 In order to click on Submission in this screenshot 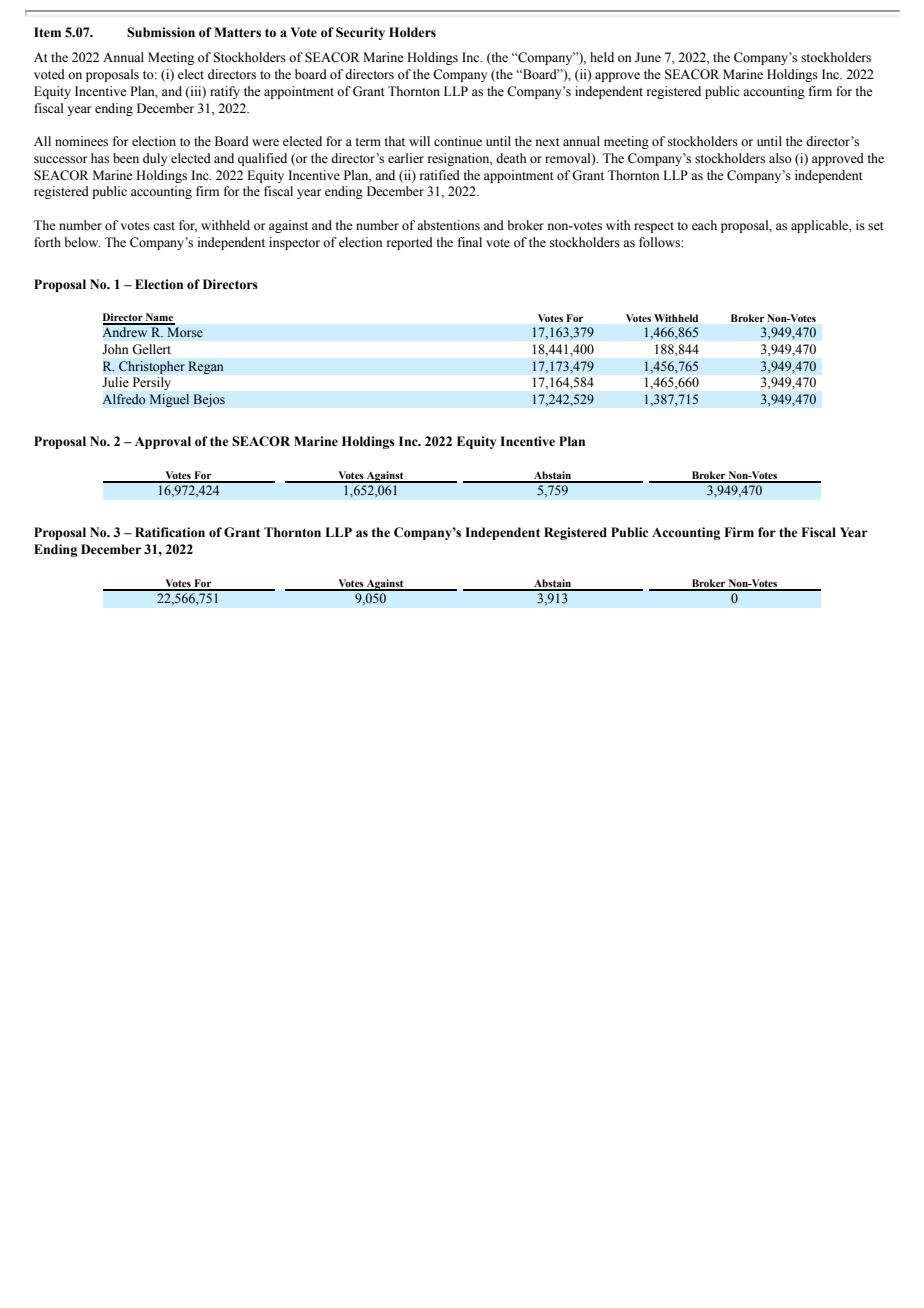, I will do `click(161, 32)`.
